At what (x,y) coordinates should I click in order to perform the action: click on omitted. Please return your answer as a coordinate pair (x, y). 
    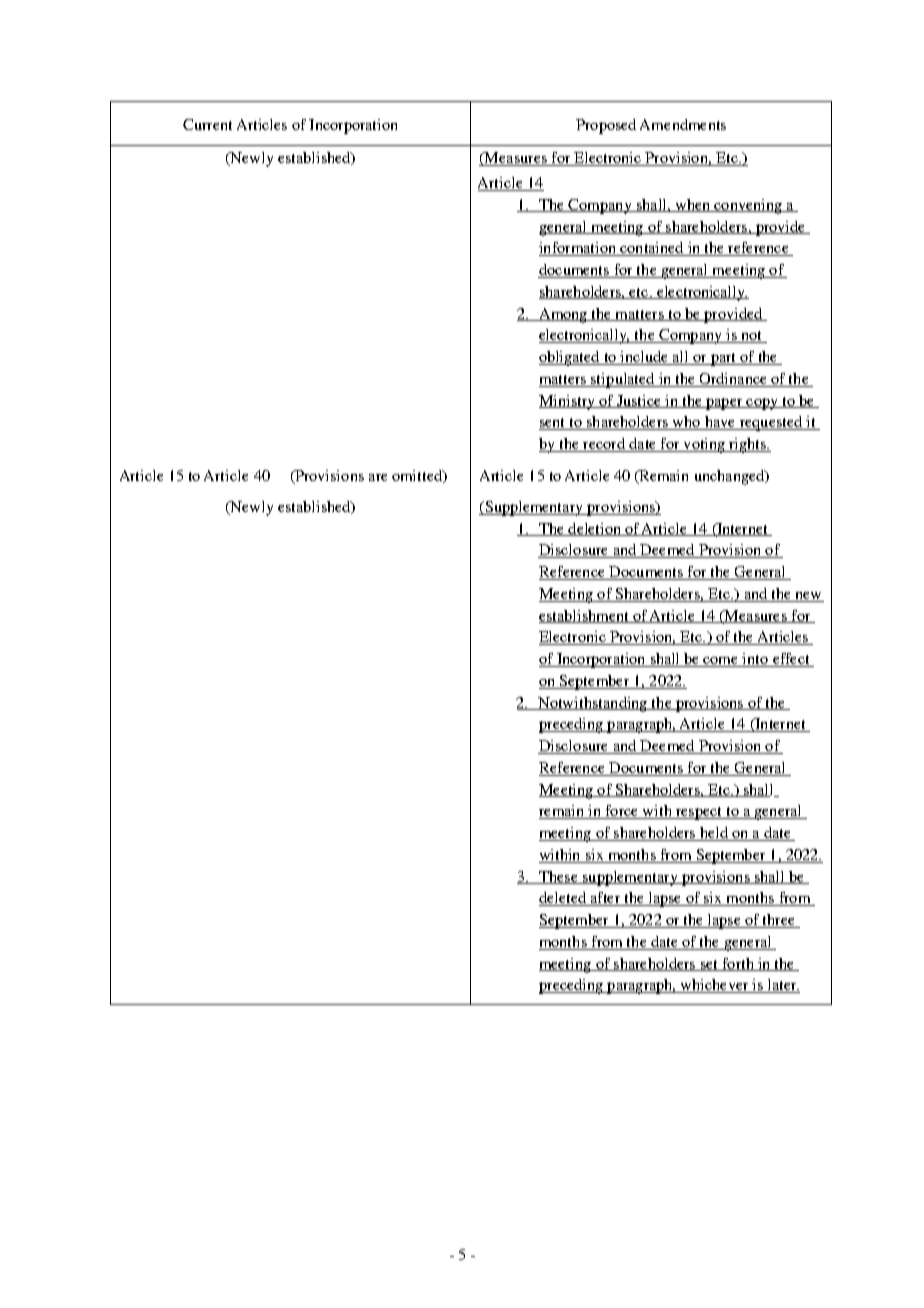
    Looking at the image, I should click on (418, 476).
